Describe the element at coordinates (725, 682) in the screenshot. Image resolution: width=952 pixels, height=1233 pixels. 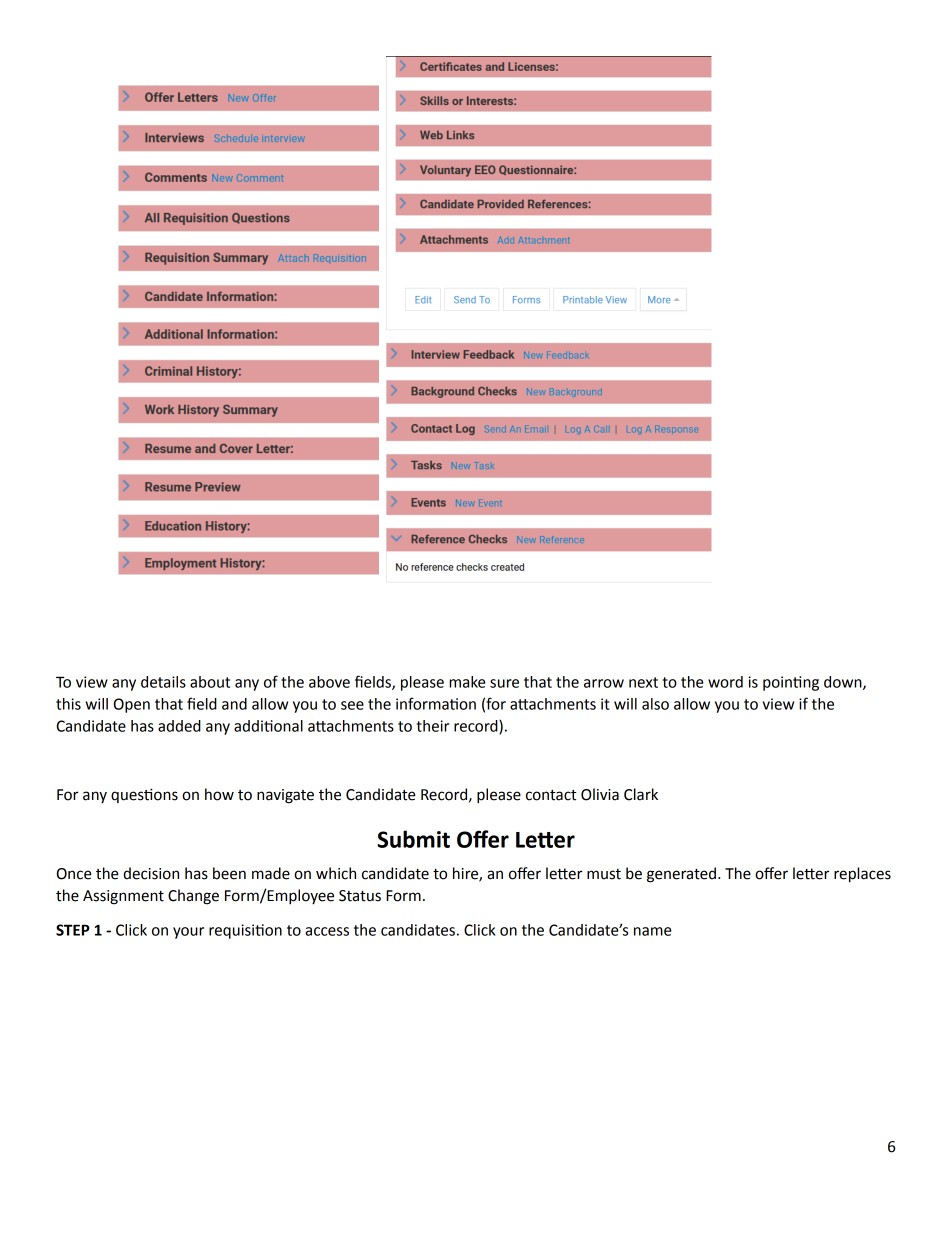
I see `word` at that location.
